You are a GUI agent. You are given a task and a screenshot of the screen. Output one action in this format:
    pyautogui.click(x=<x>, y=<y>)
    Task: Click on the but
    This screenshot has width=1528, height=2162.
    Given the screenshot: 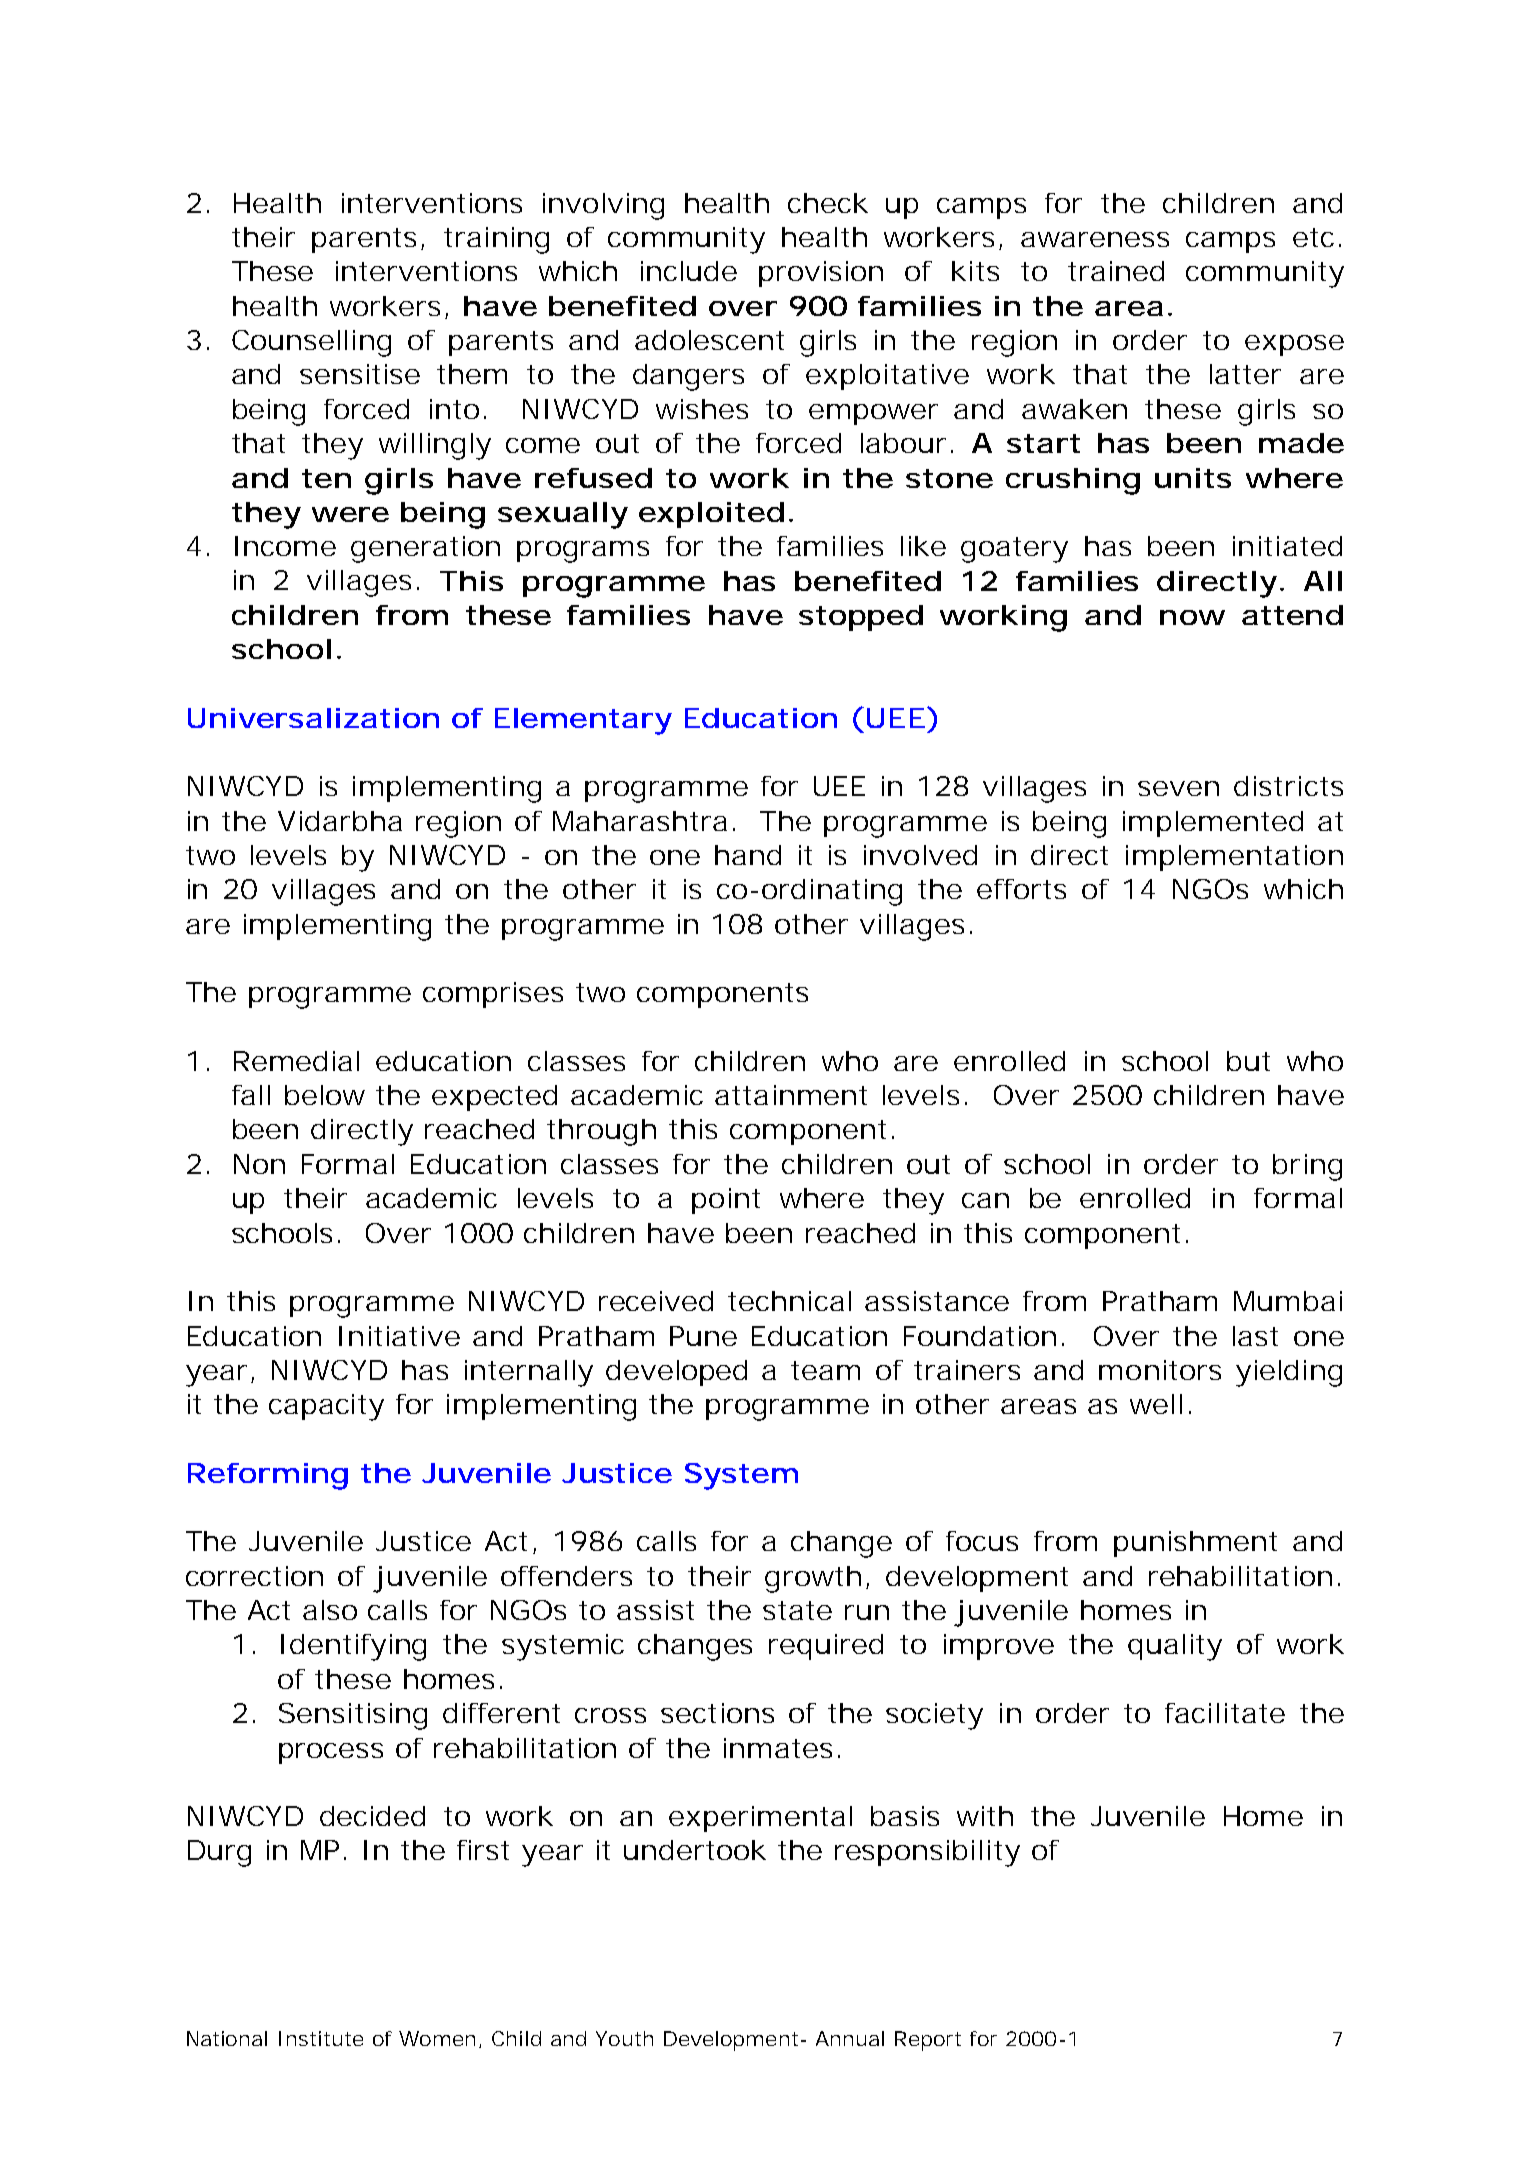 What is the action you would take?
    pyautogui.click(x=1248, y=1061)
